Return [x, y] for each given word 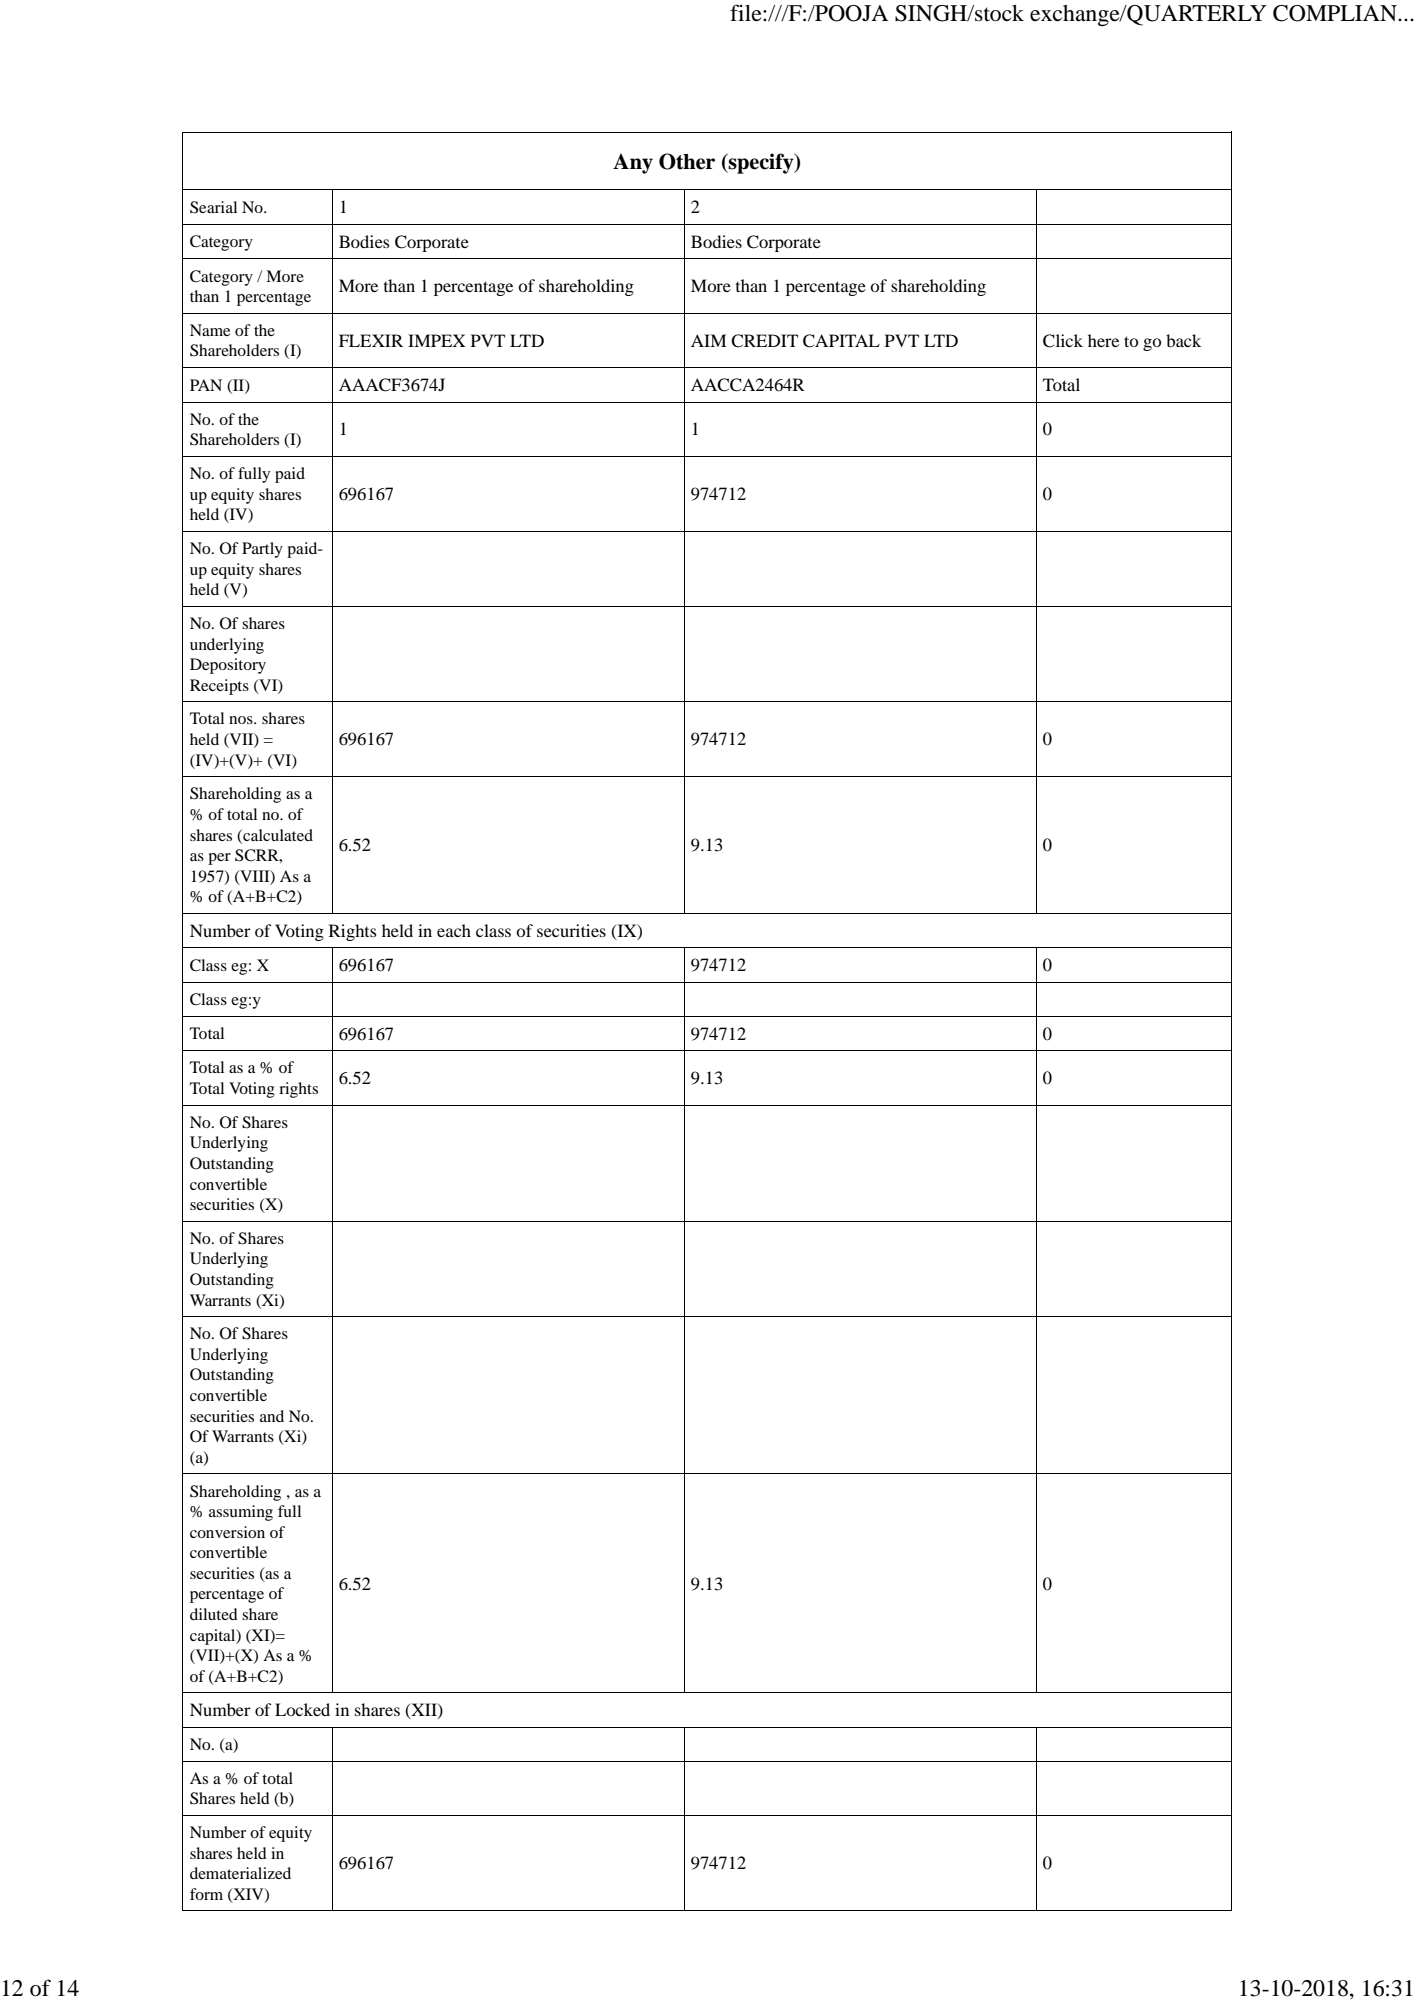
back [1183, 340]
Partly [262, 550]
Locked [302, 1709]
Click [1063, 341]
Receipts [219, 687]
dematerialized [240, 1873]
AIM [708, 340]
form [206, 1894]
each [454, 930]
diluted [214, 1614]
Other [687, 161]
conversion [227, 1532]
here [1103, 340]
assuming [241, 1513]
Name [210, 330]
